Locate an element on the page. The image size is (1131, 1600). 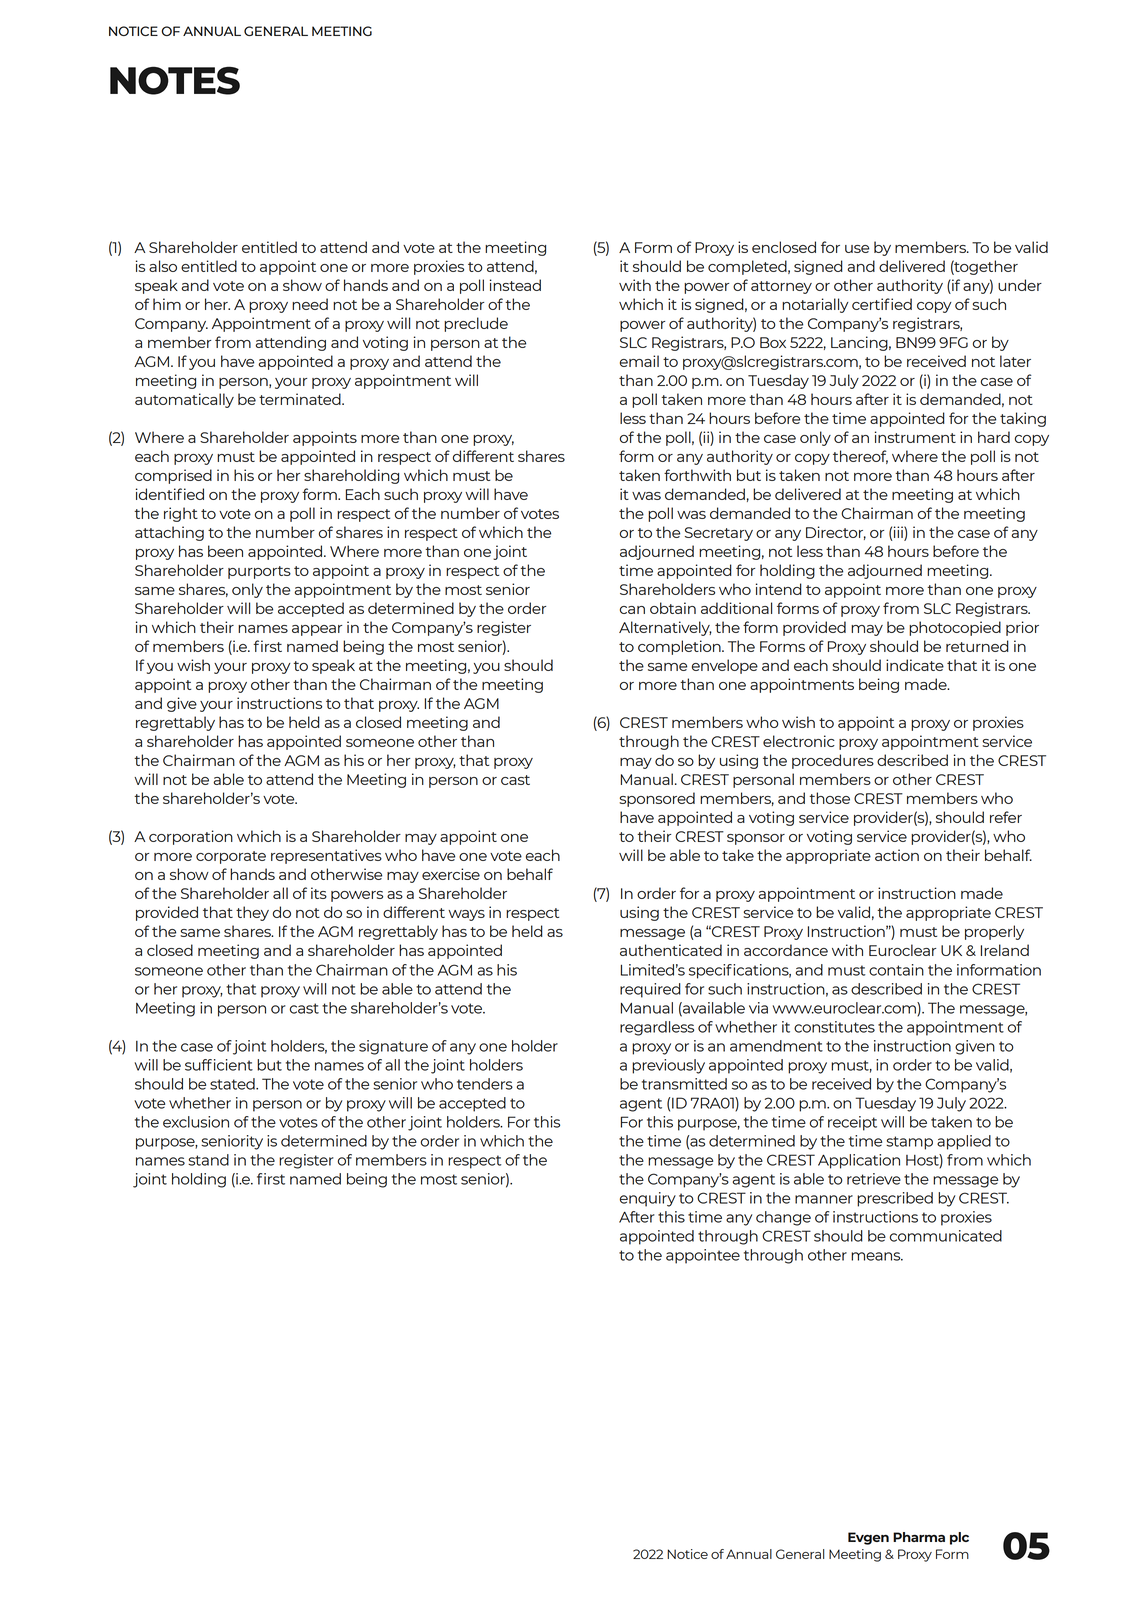
can is located at coordinates (632, 610).
